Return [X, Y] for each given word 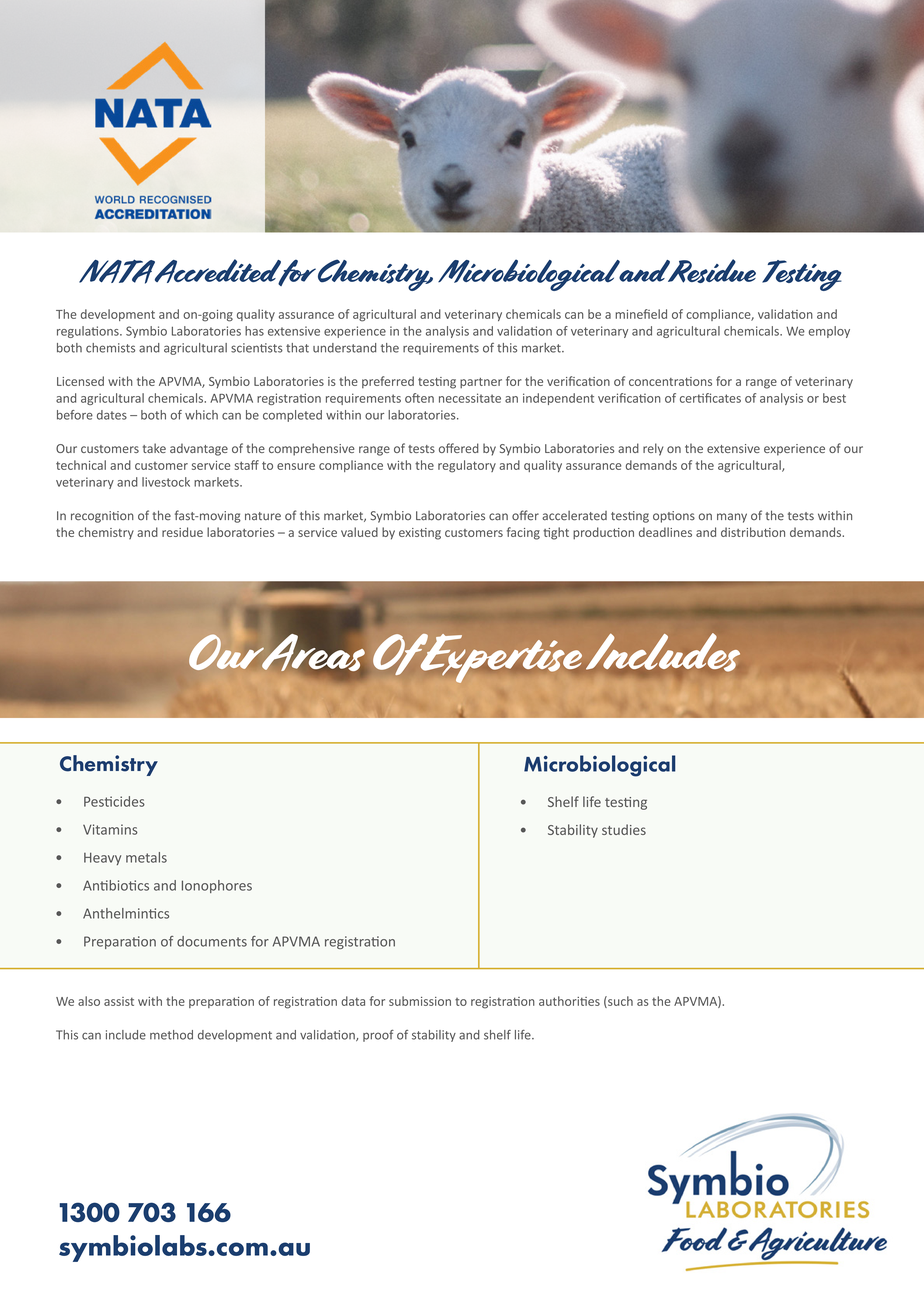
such [619, 1002]
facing [523, 533]
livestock [166, 482]
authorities [569, 1001]
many [732, 518]
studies [624, 829]
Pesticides [114, 801]
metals [146, 857]
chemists [110, 348]
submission [420, 1001]
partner [481, 383]
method [171, 1035]
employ [829, 332]
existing [420, 534]
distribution [753, 532]
